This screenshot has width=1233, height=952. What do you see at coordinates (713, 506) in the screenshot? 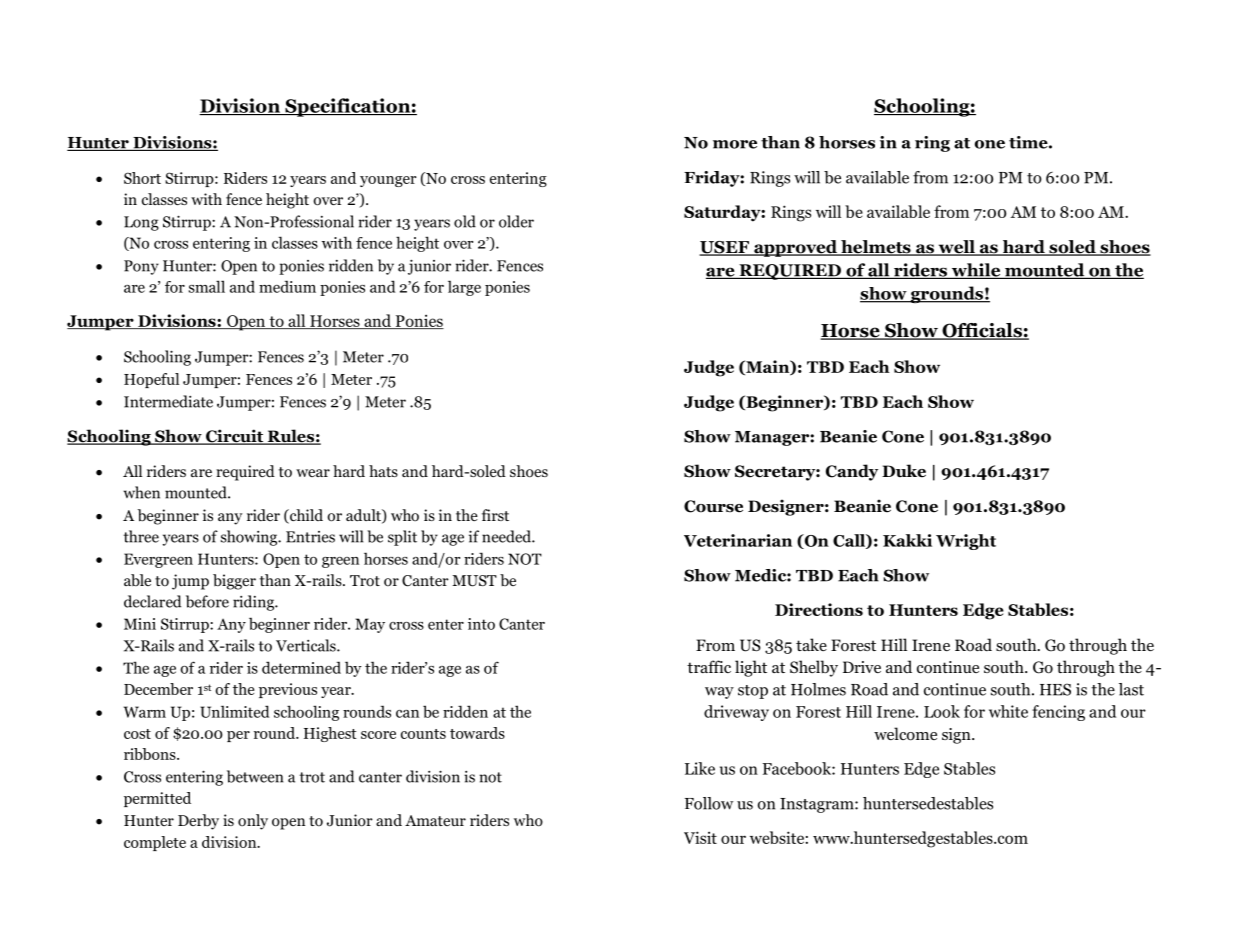
I see `Course` at bounding box center [713, 506].
